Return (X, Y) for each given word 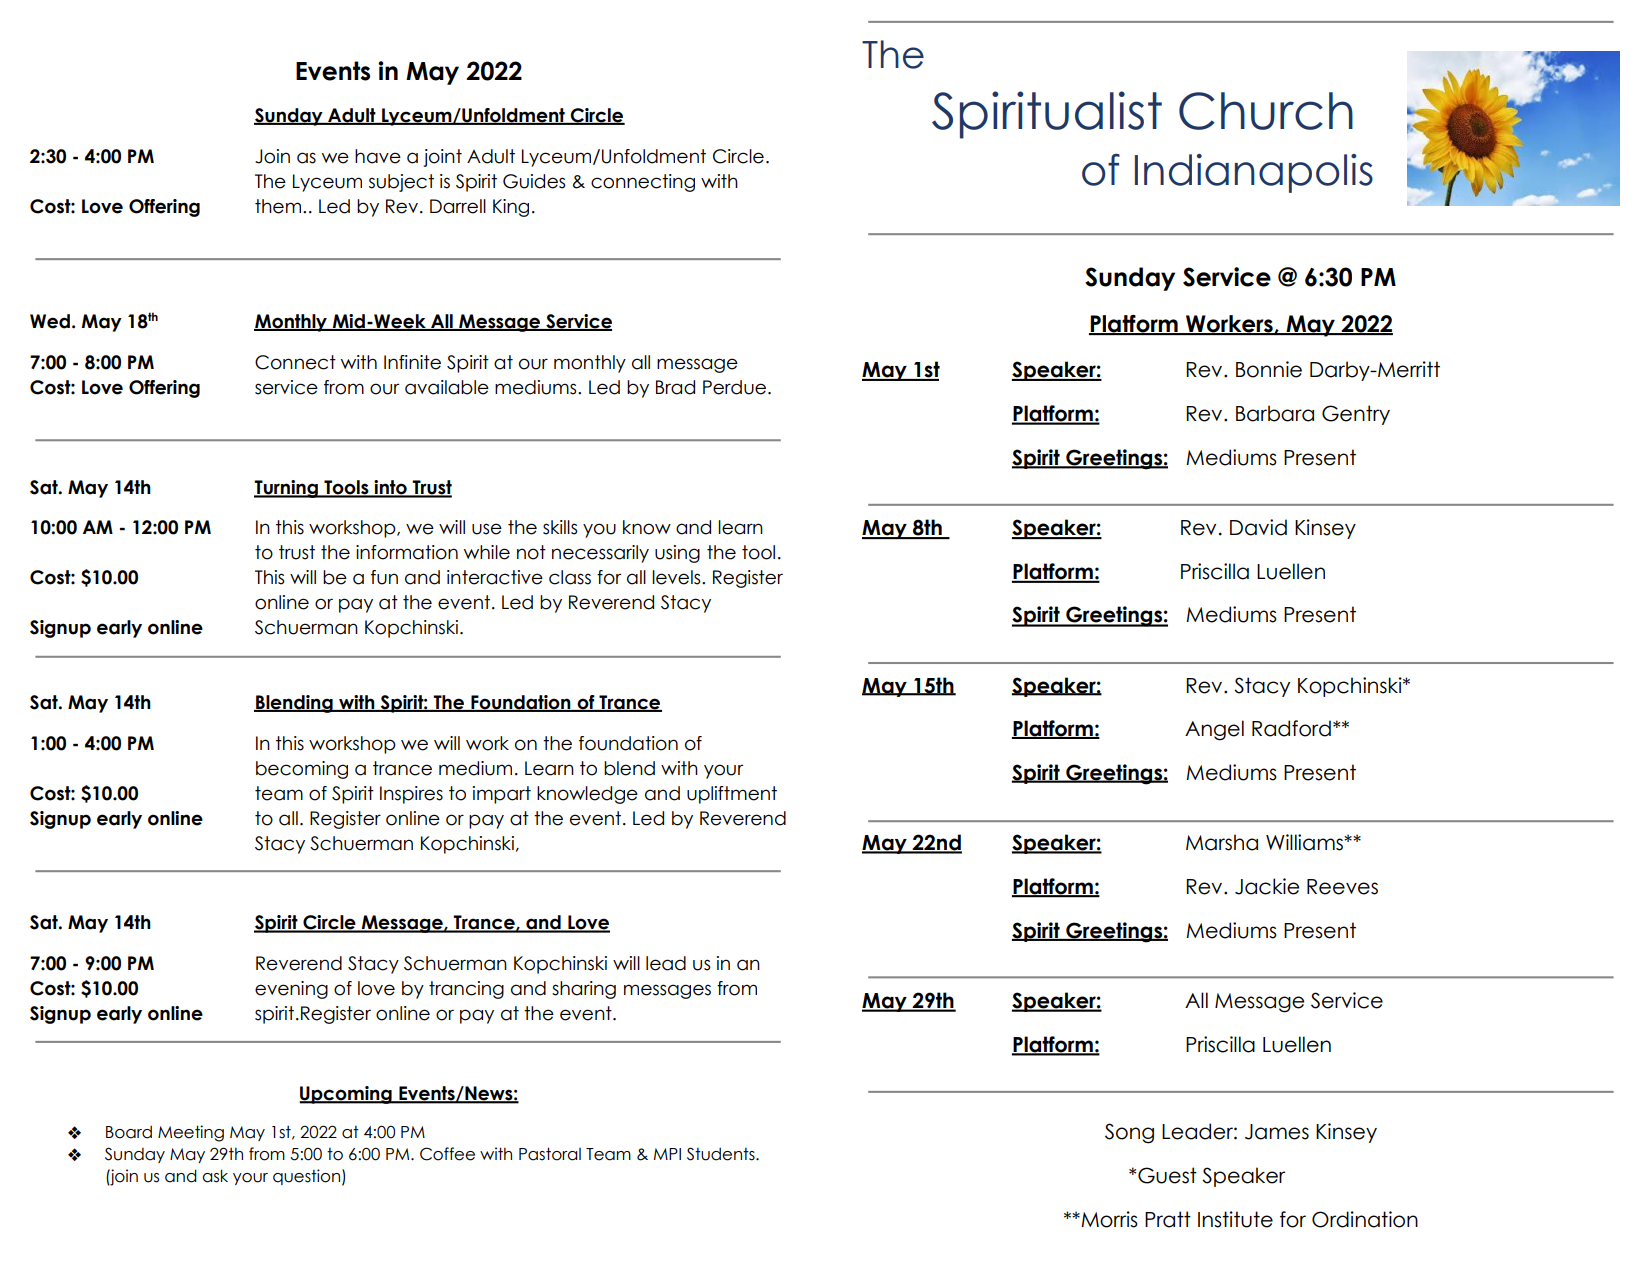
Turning (287, 489)
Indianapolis (1254, 173)
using (677, 554)
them (279, 206)
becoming (302, 770)
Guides (534, 181)
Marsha (1222, 842)
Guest (1167, 1175)
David (1258, 527)
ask (215, 1176)
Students (722, 1154)
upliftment (732, 795)
